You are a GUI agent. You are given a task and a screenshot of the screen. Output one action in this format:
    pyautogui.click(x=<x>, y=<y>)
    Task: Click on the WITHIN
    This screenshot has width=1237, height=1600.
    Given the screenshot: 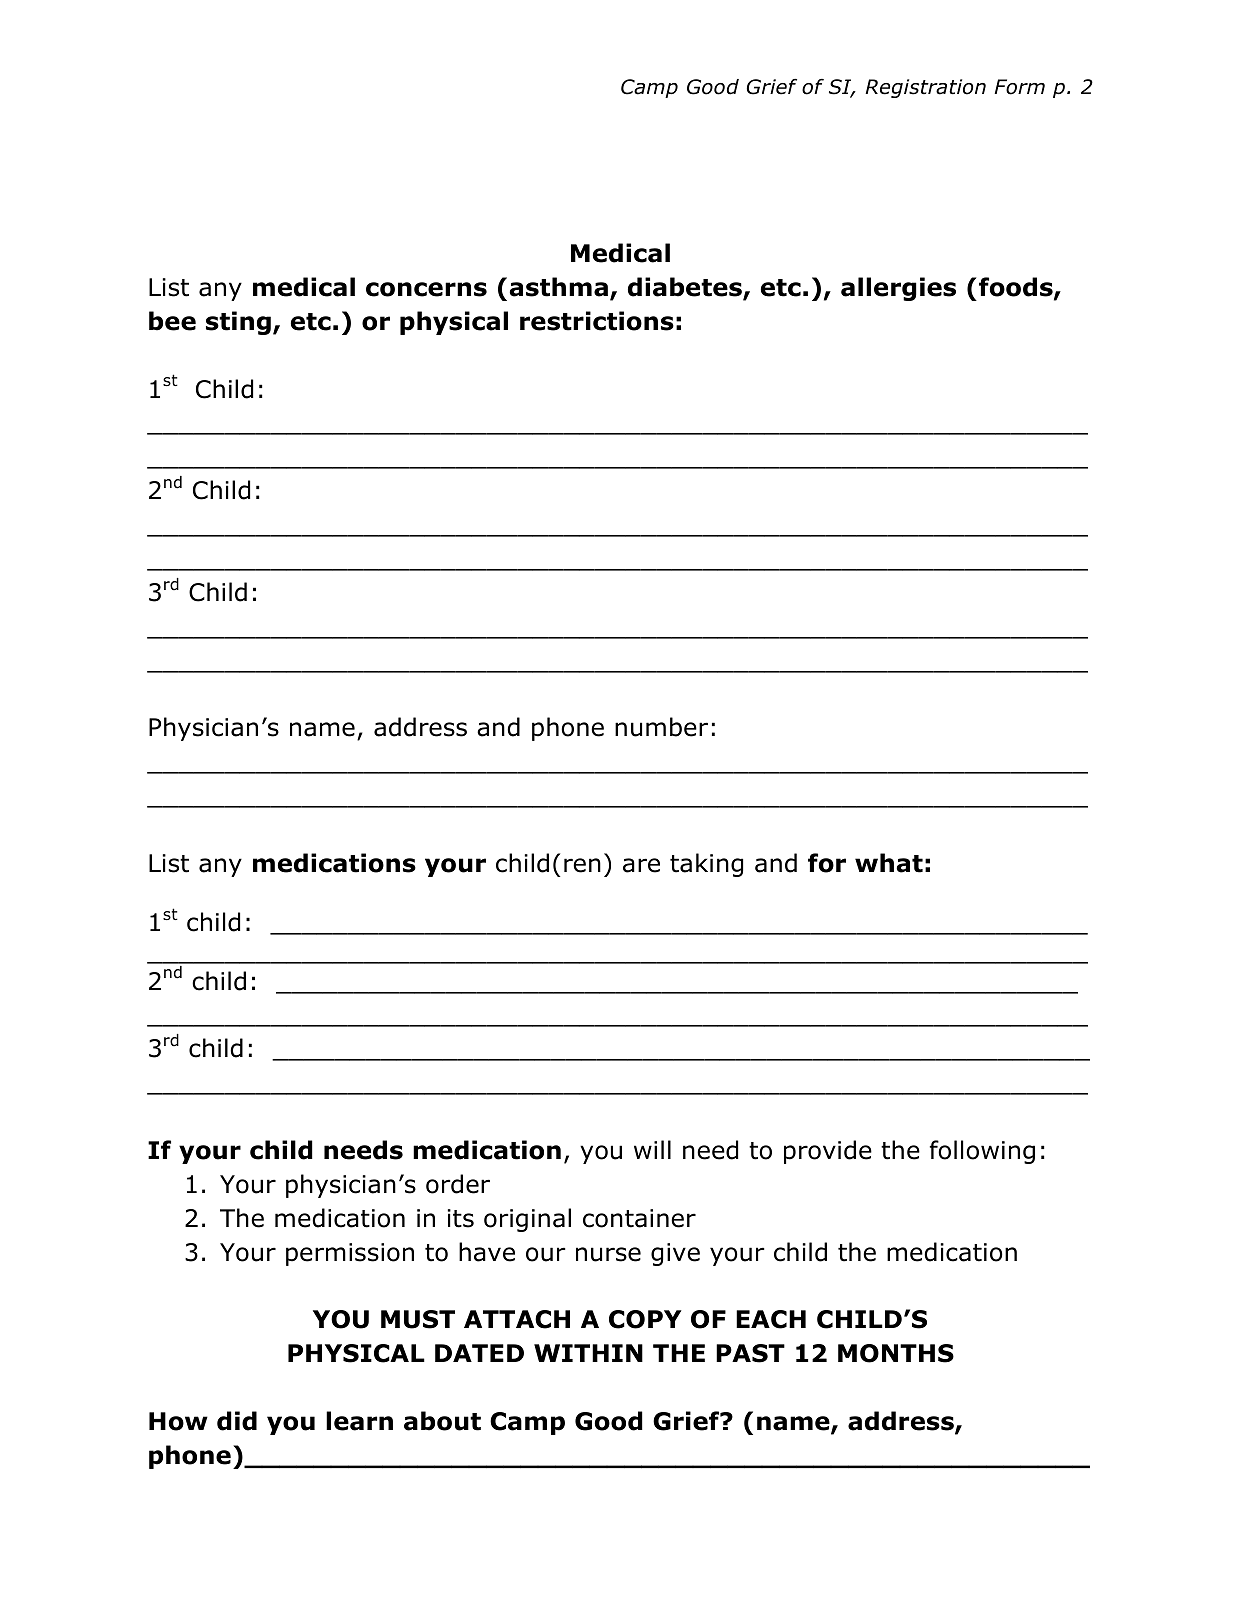 What is the action you would take?
    pyautogui.click(x=588, y=1353)
